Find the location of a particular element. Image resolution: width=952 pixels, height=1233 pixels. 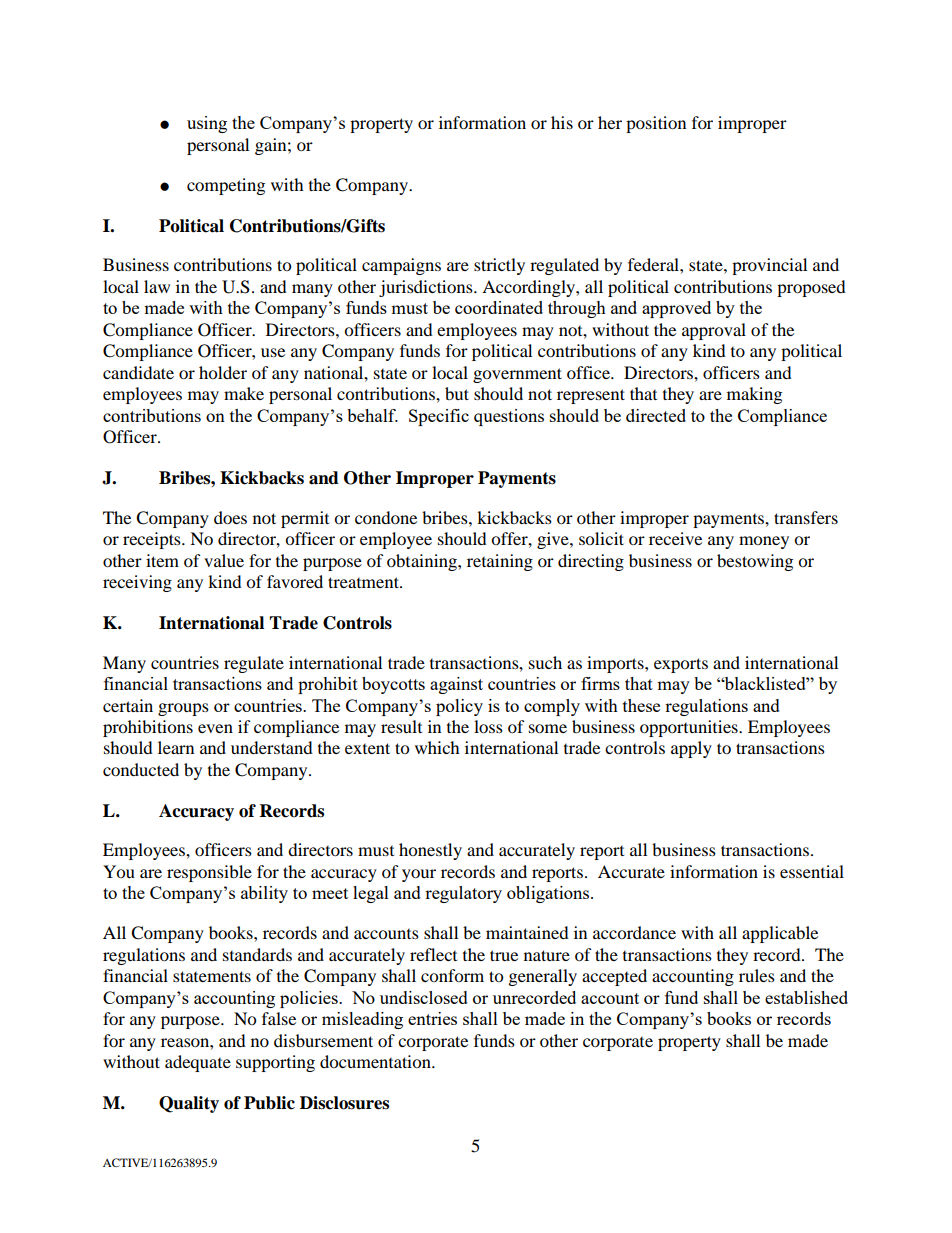

making is located at coordinates (754, 395).
